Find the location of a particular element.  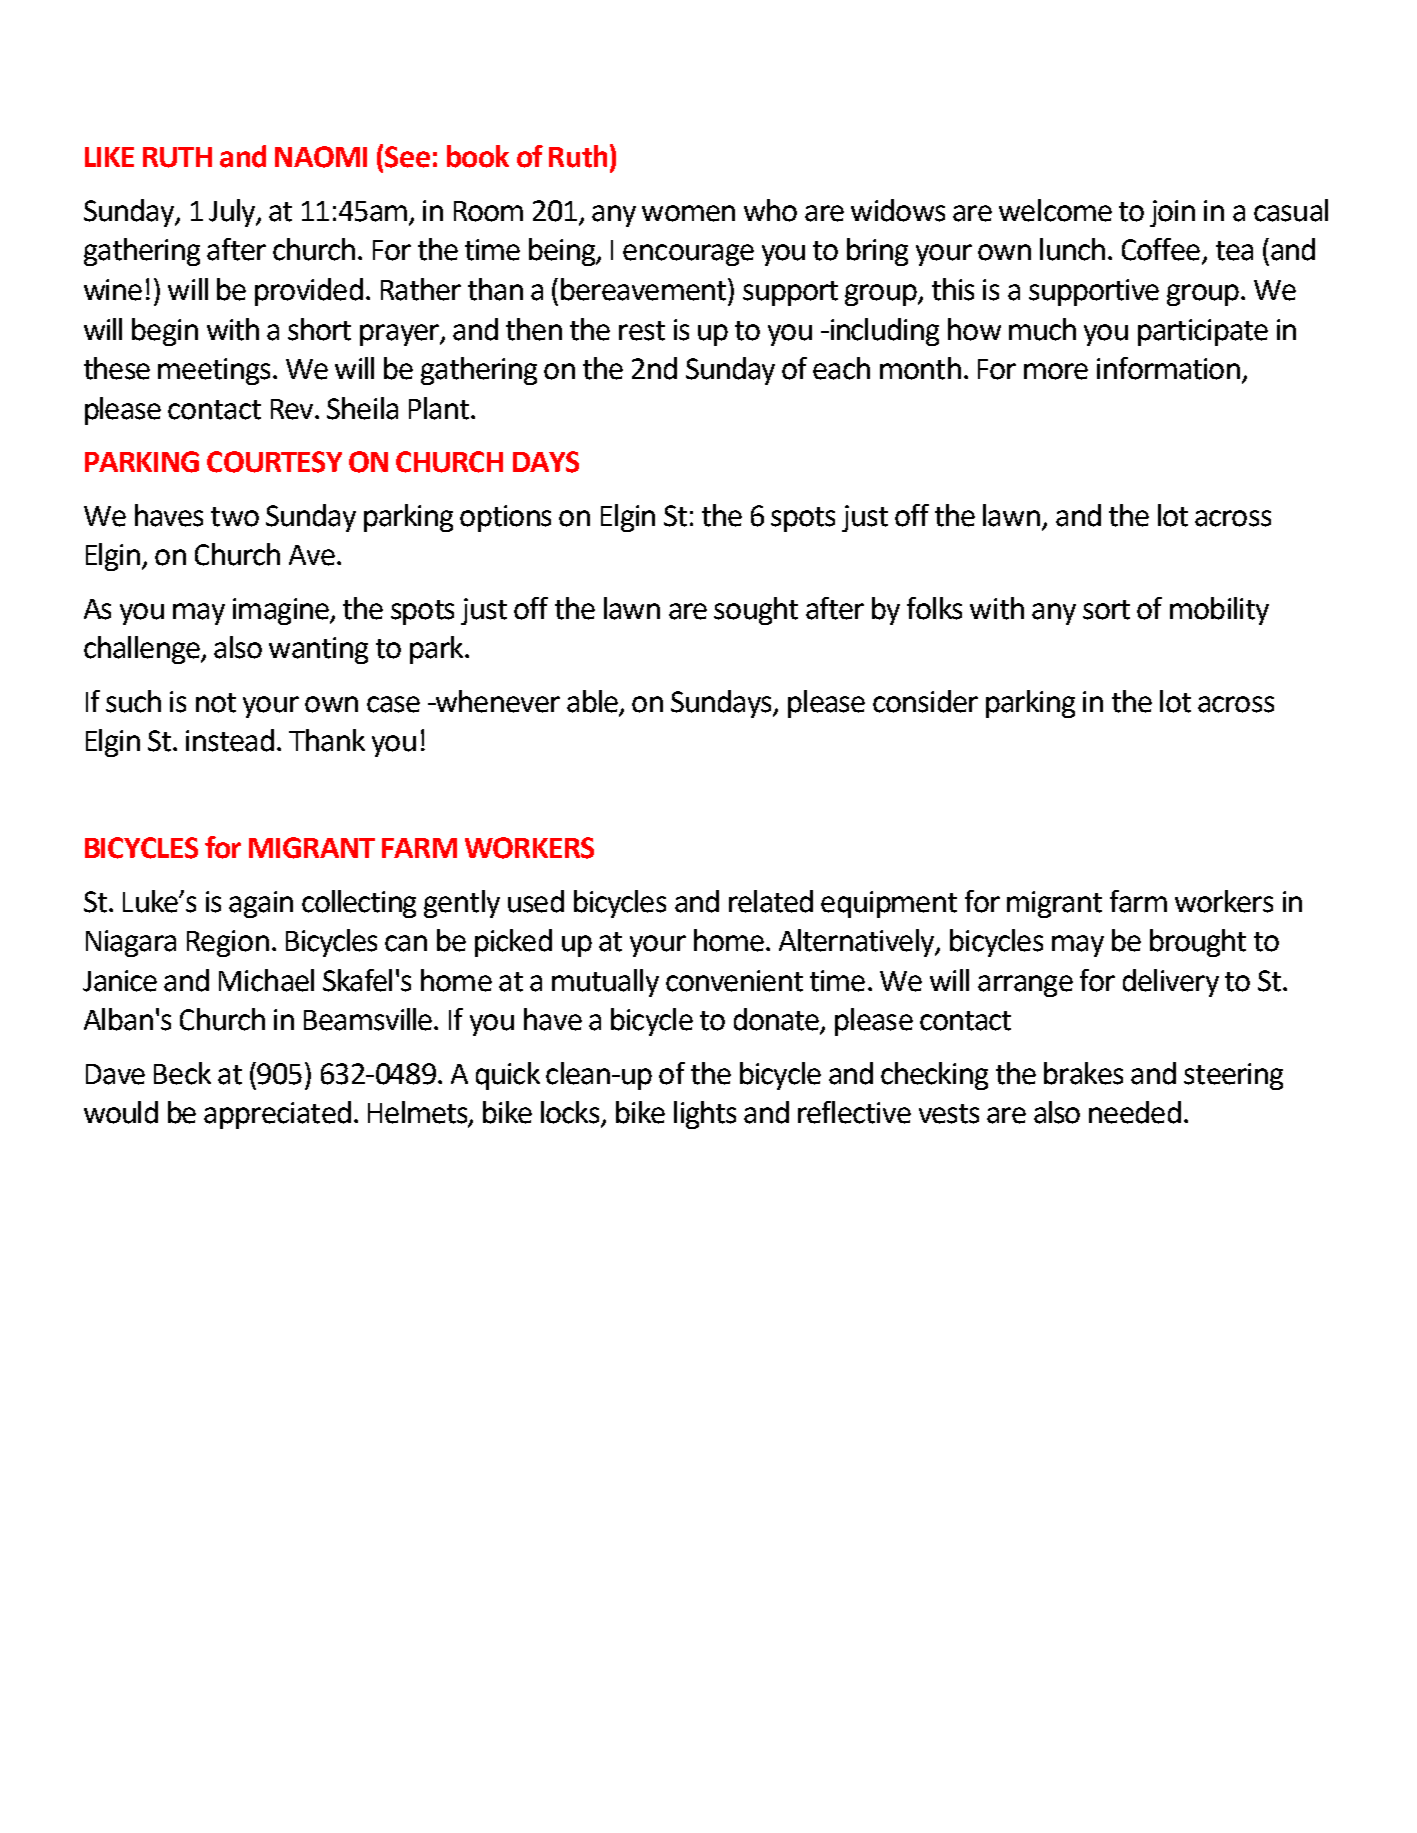

lights is located at coordinates (705, 1115).
